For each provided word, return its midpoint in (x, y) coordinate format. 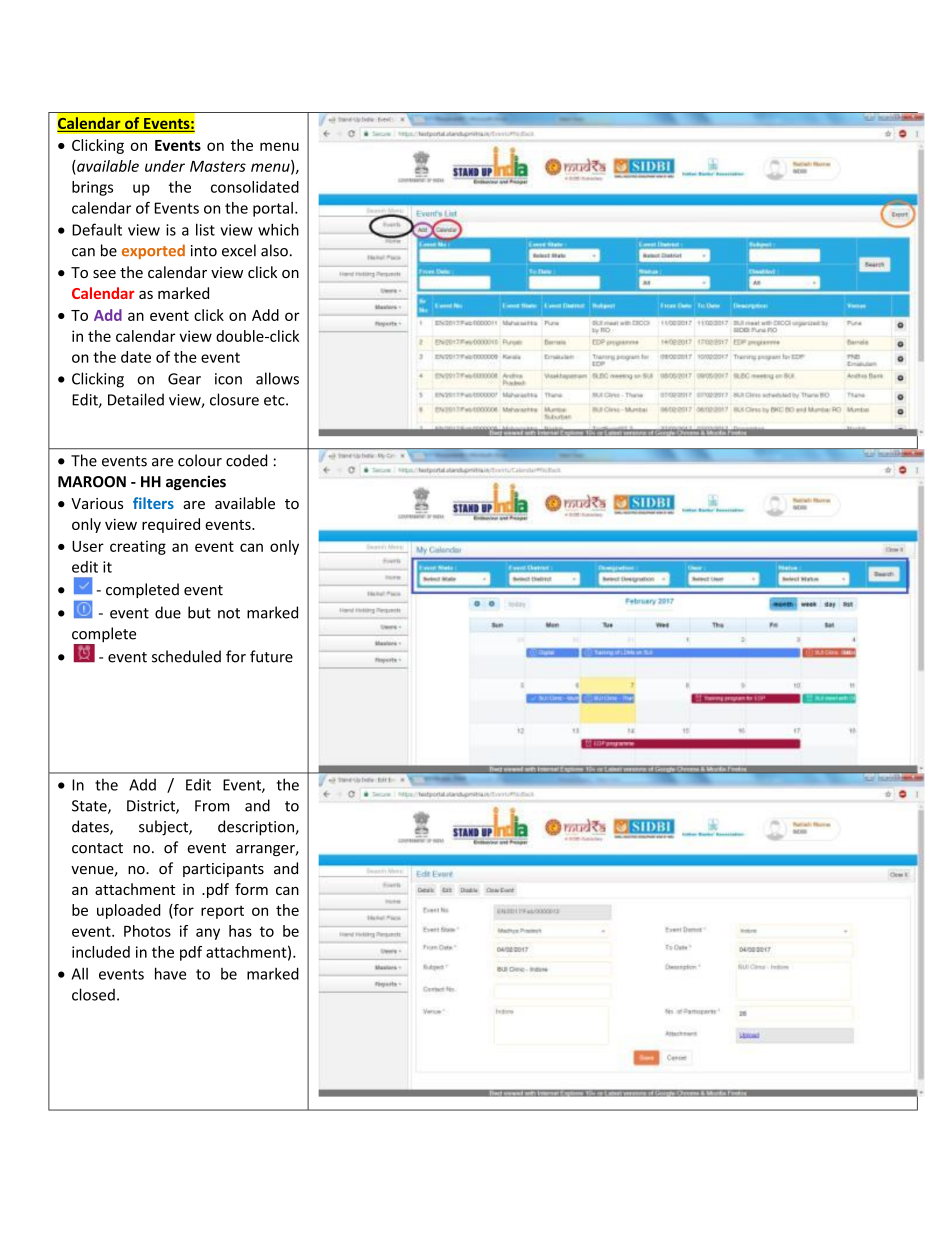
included (101, 952)
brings (92, 188)
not (229, 613)
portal (273, 209)
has (240, 931)
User (88, 546)
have (170, 973)
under (165, 166)
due (168, 612)
